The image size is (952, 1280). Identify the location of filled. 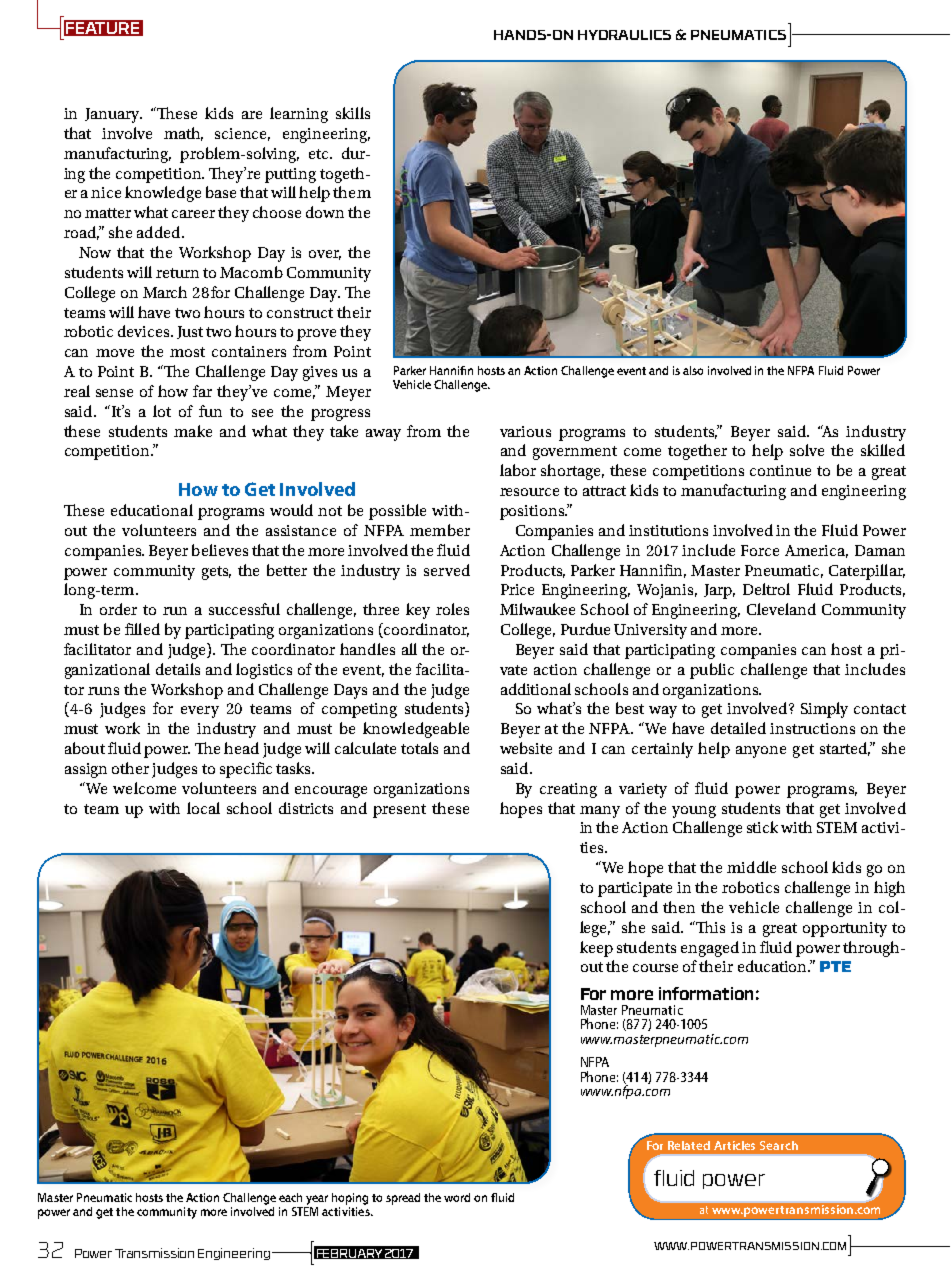
(142, 629).
